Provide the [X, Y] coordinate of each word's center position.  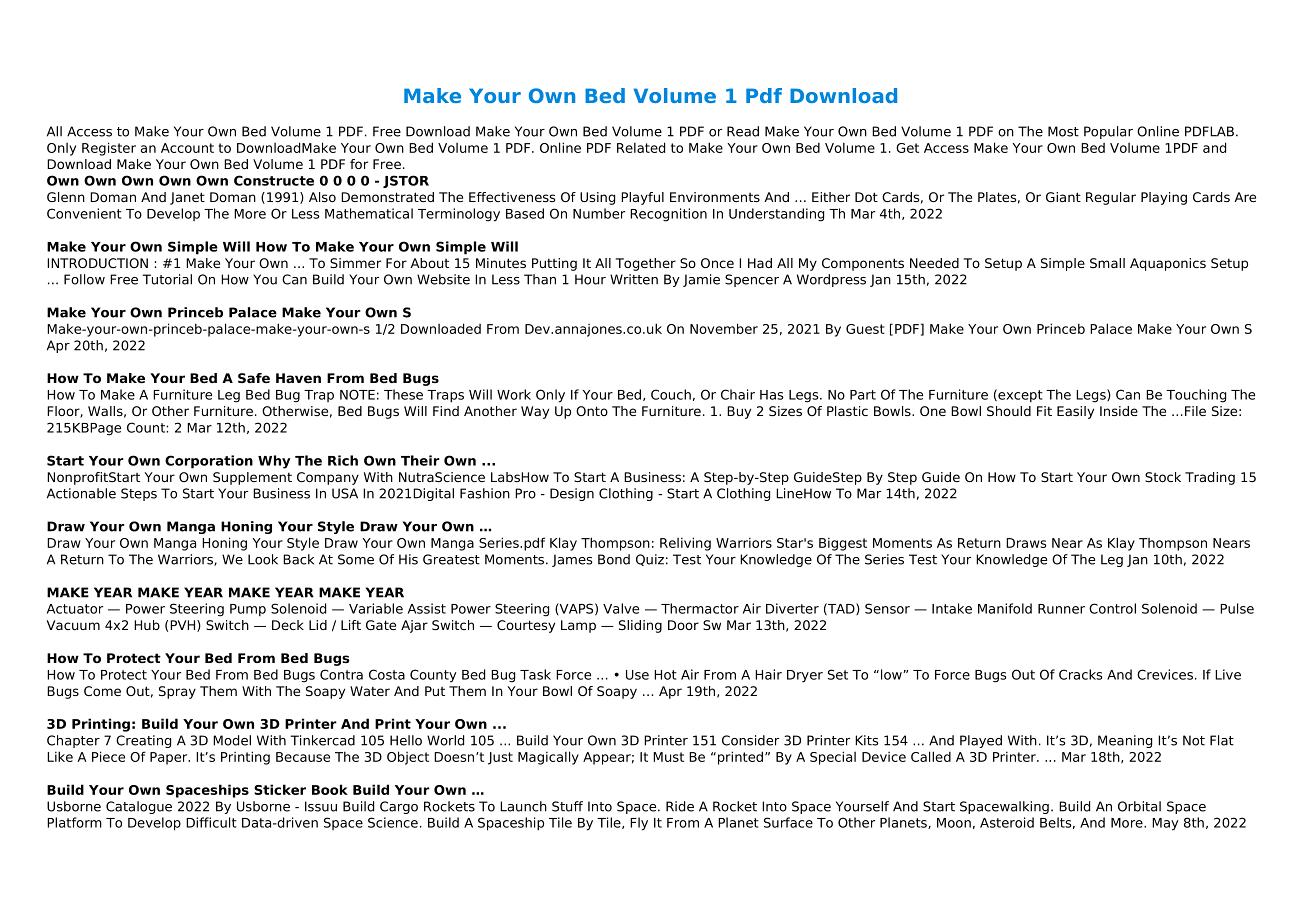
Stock [1163, 477]
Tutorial [167, 279]
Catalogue [139, 807]
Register [109, 149]
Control [1112, 608]
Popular [1108, 132]
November [724, 328]
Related [641, 147]
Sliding [640, 626]
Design [572, 494]
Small [1107, 263]
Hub [147, 625]
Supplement [252, 478]
